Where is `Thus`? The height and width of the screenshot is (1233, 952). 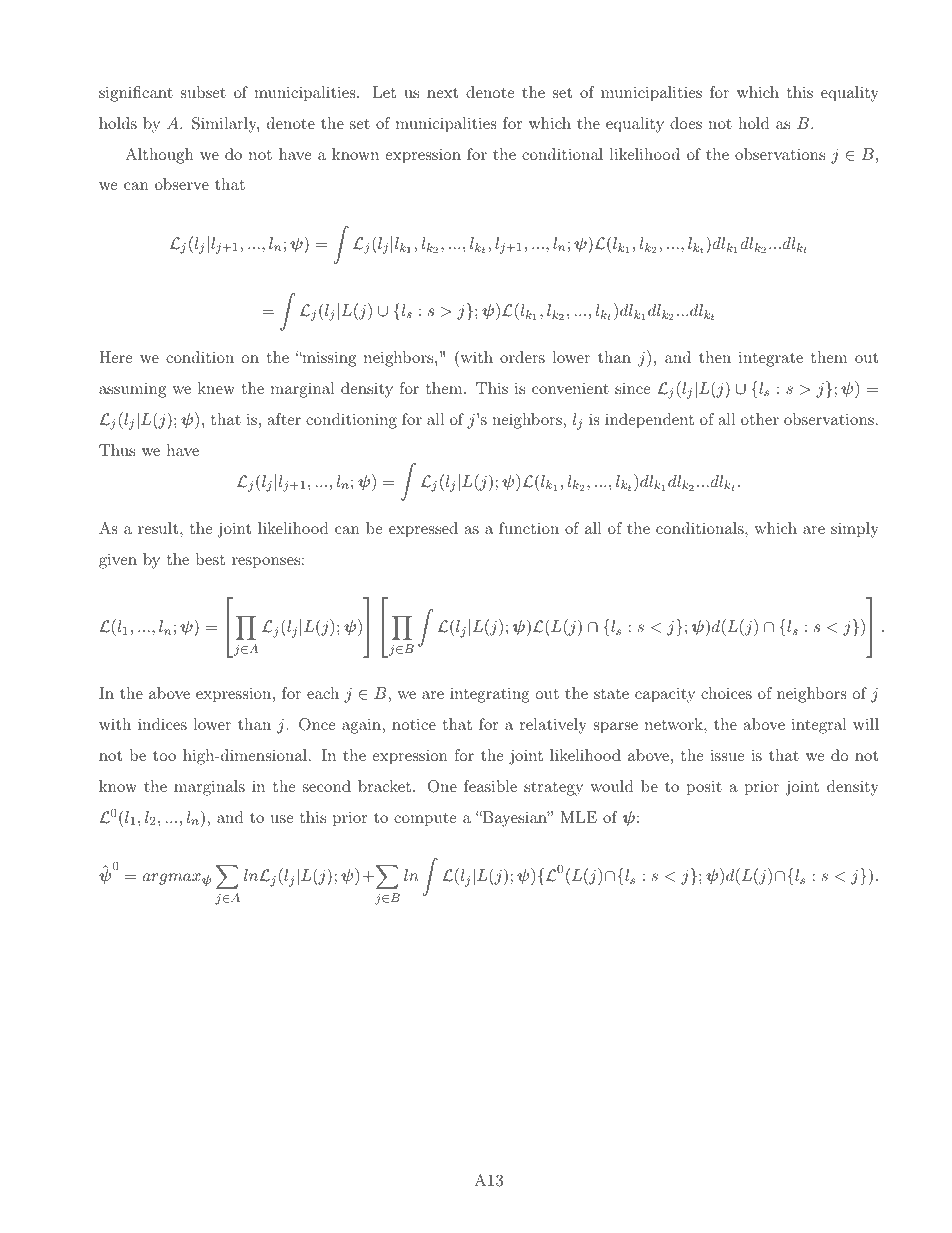 Thus is located at coordinates (117, 450).
